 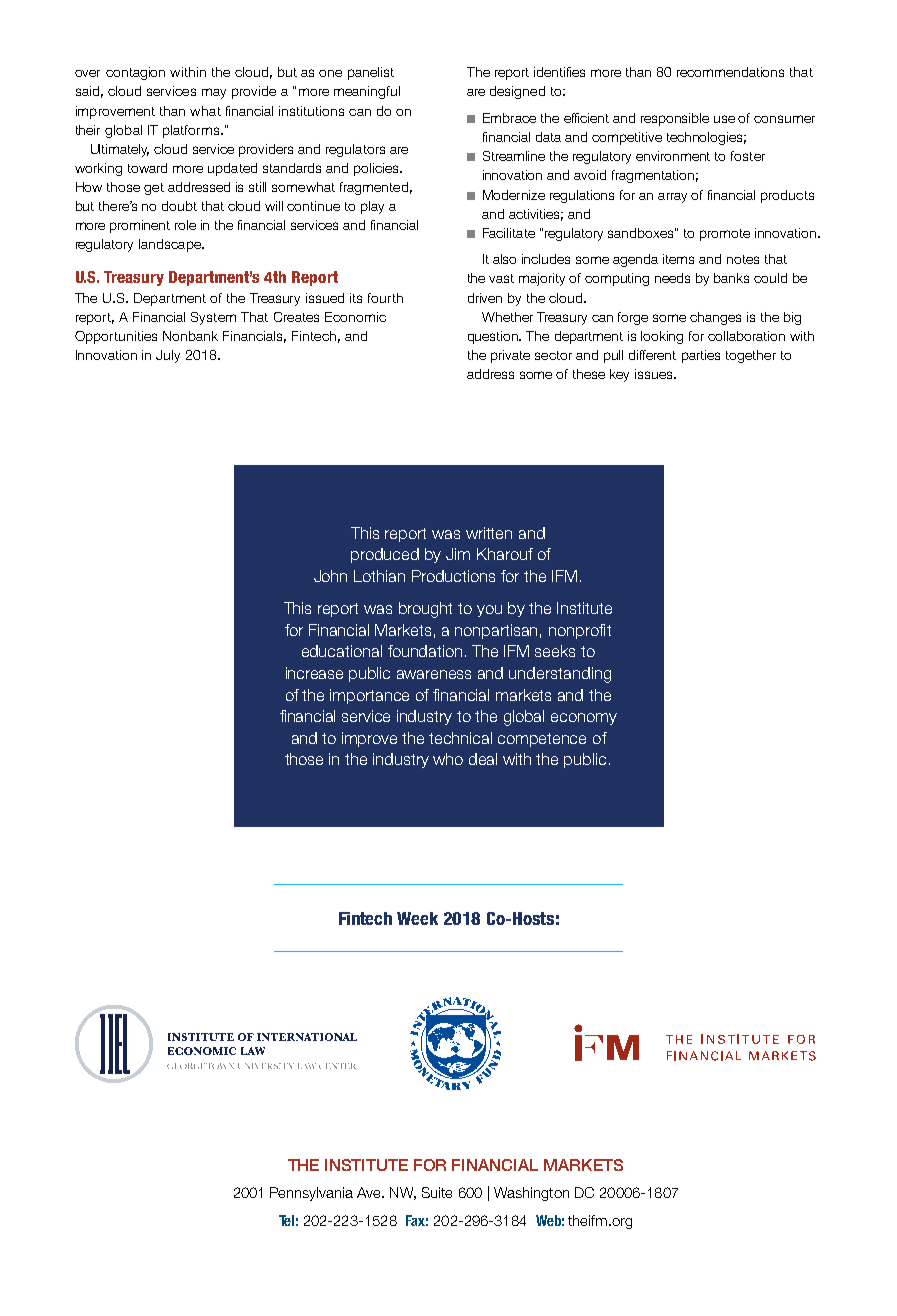 I want to click on written, so click(x=489, y=533).
